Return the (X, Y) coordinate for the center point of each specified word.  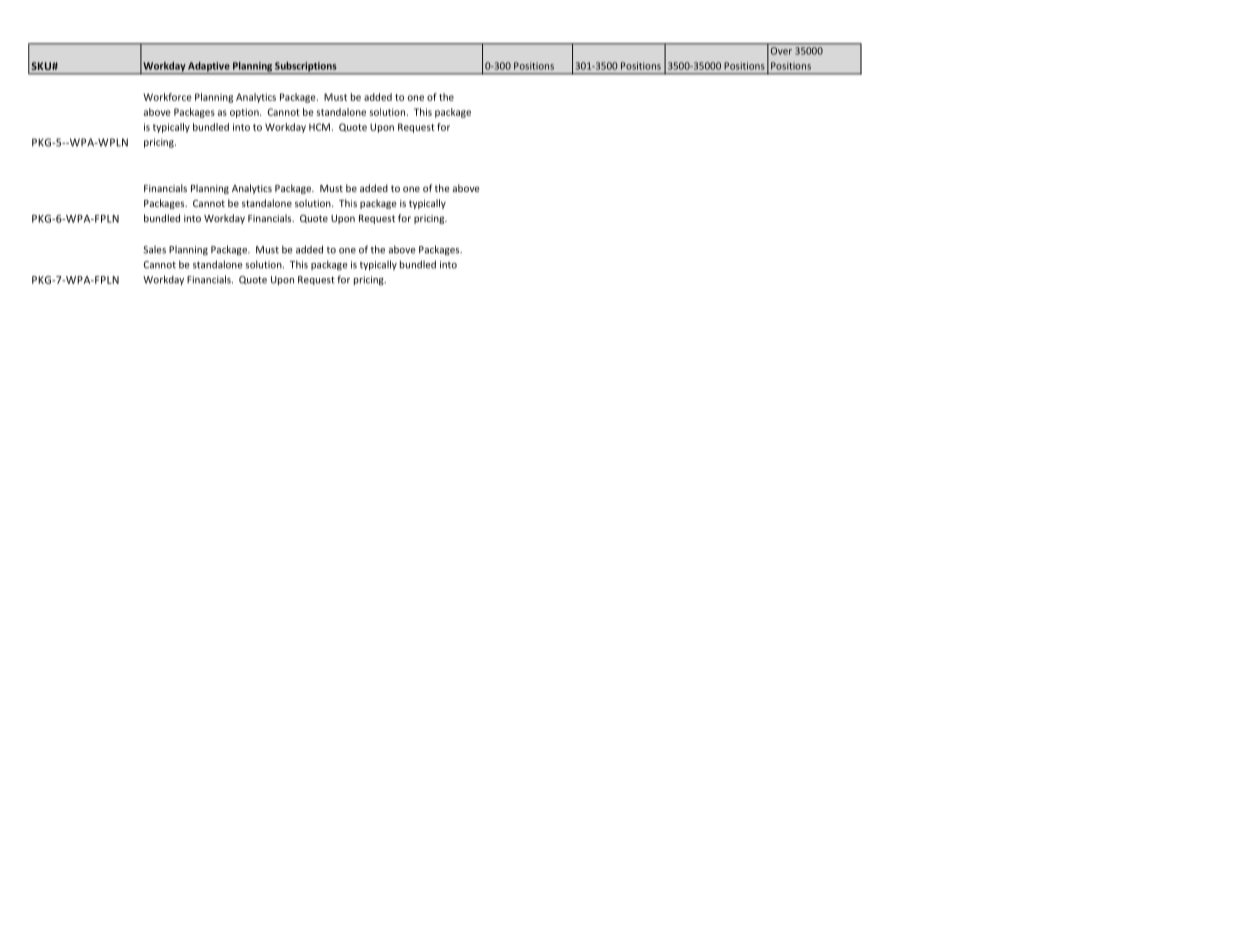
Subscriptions (306, 68)
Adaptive (209, 68)
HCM (319, 127)
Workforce (167, 97)
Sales (154, 250)
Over (781, 51)
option (245, 113)
